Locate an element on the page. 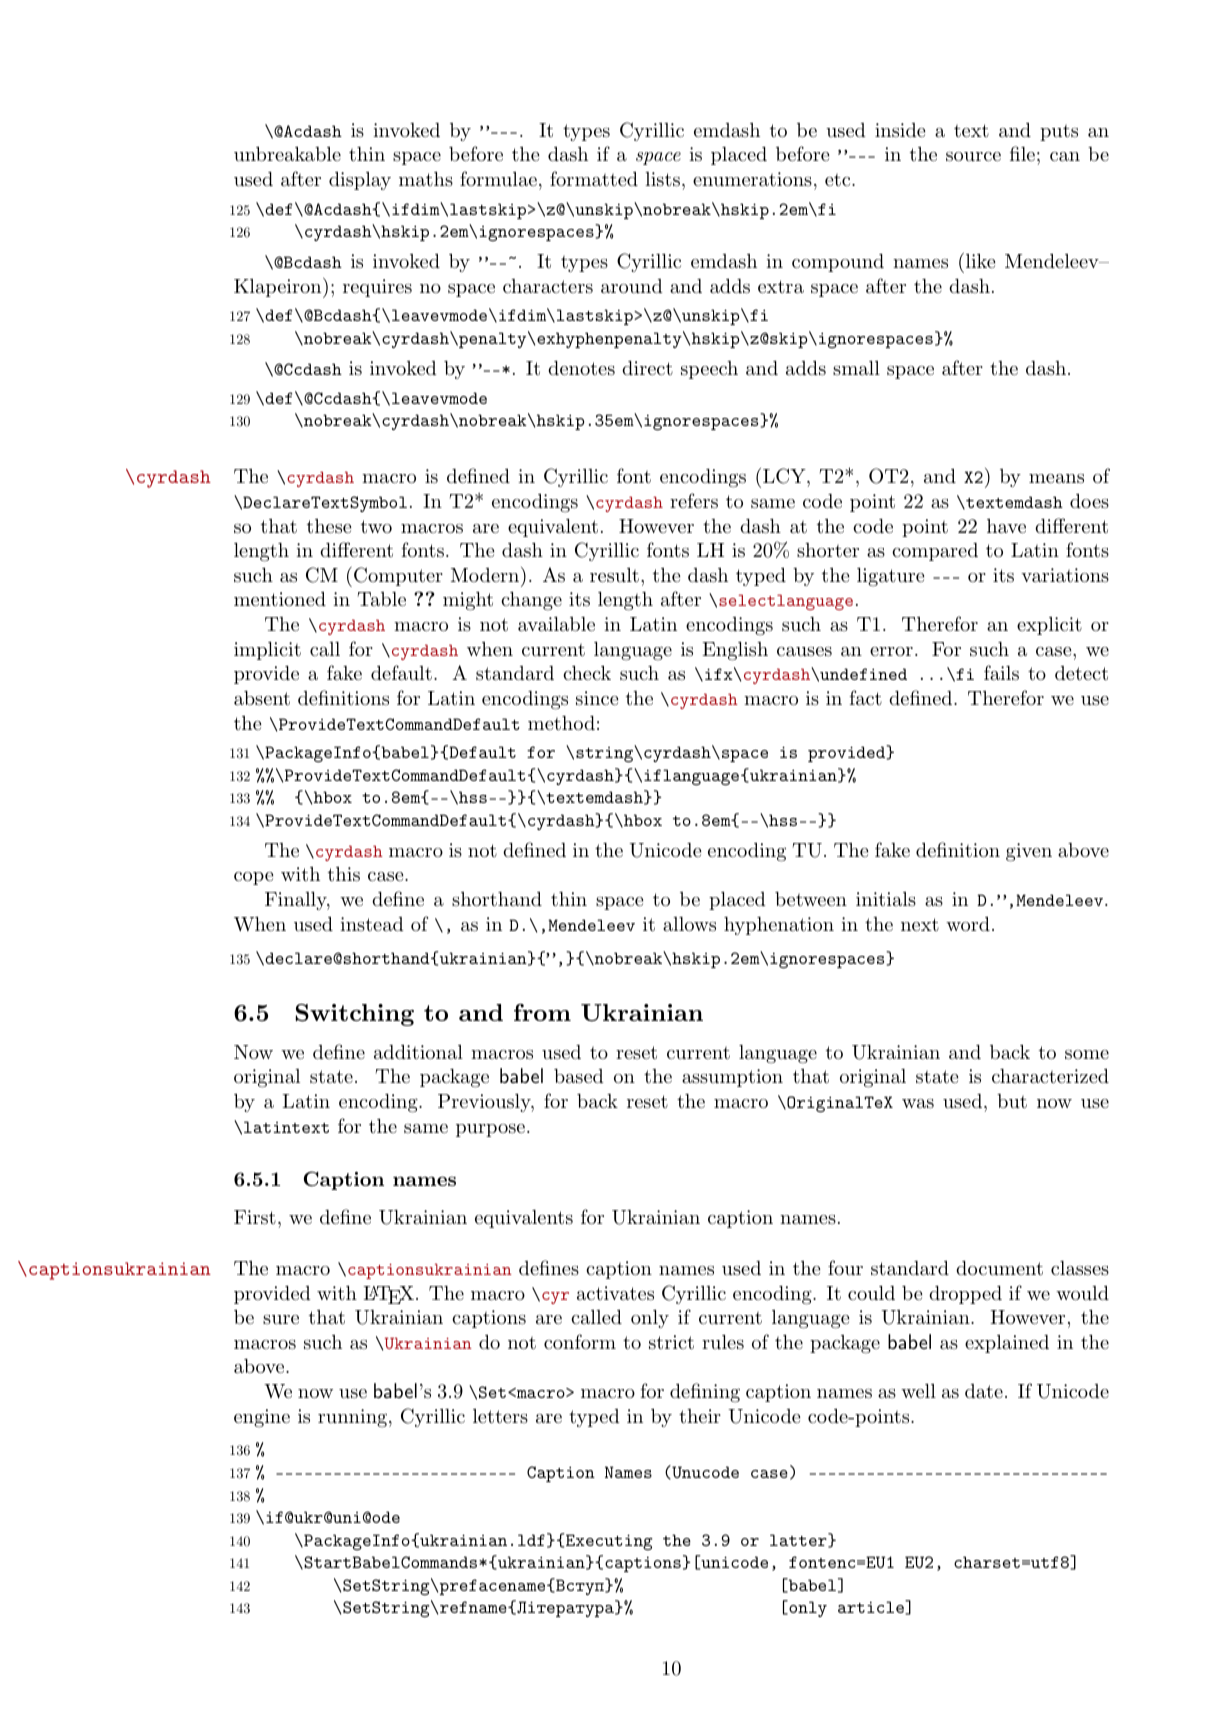 The height and width of the document is (1734, 1226). assumption is located at coordinates (732, 1078).
